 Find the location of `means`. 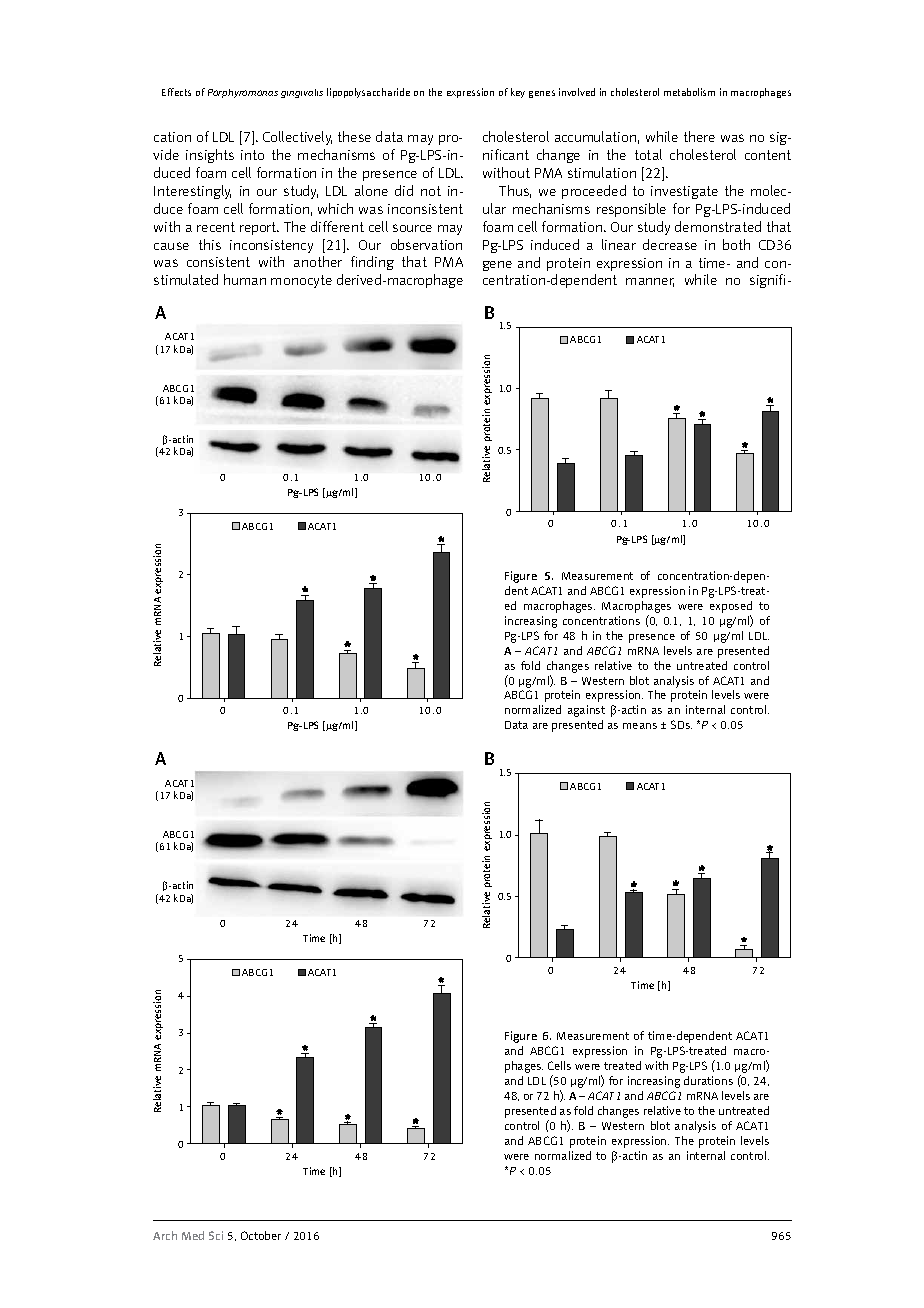

means is located at coordinates (640, 726).
